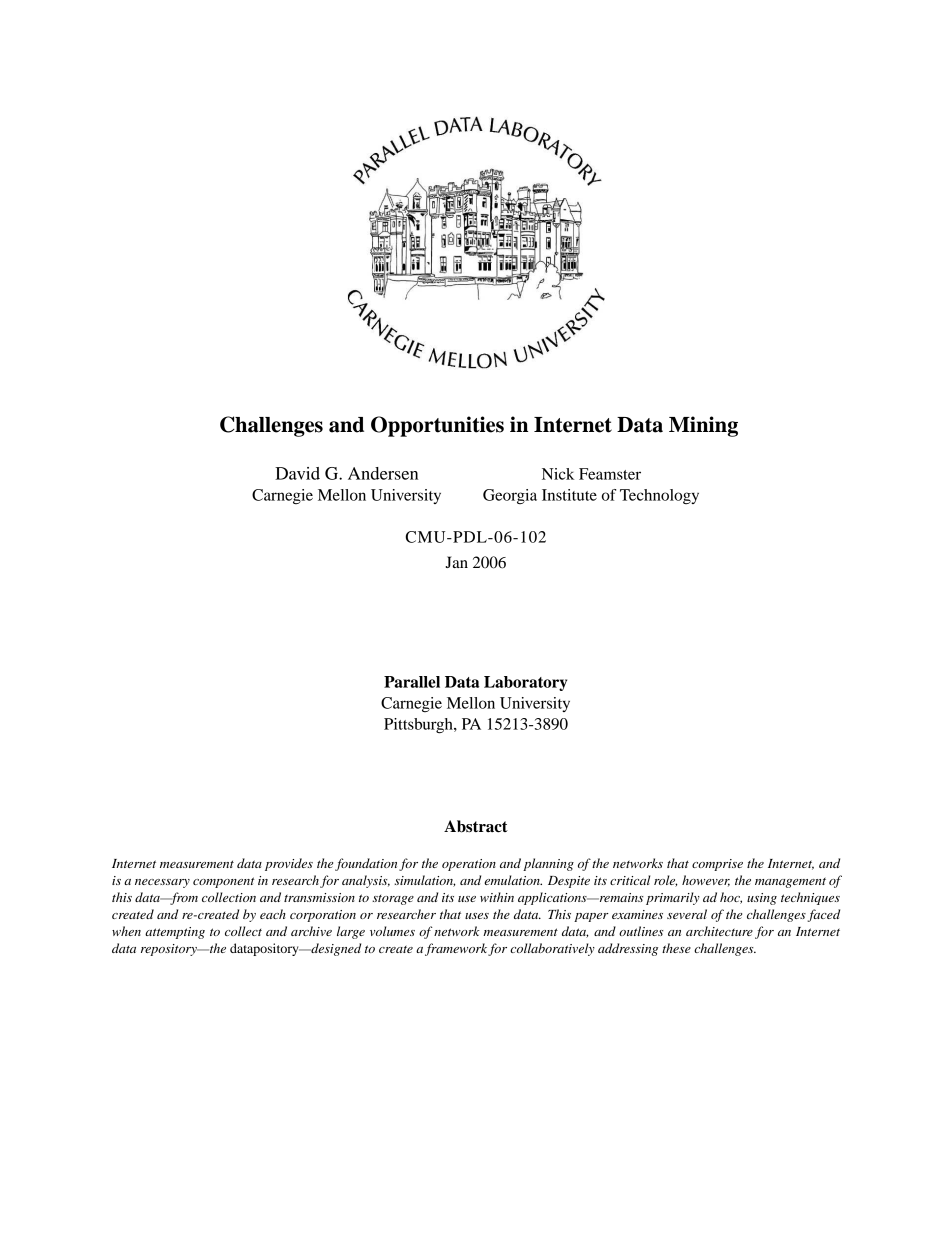  Describe the element at coordinates (456, 562) in the image. I see `Jan` at that location.
